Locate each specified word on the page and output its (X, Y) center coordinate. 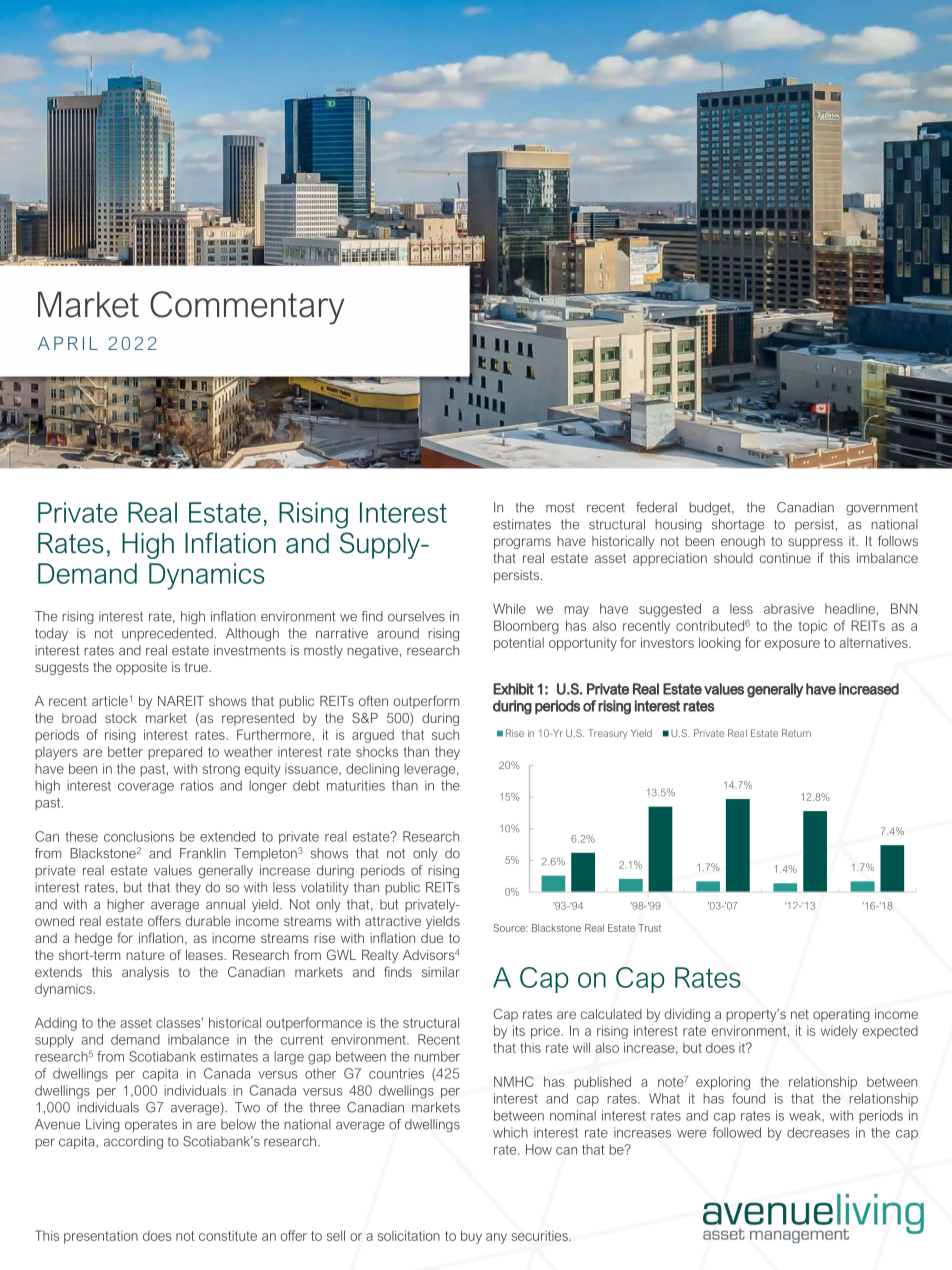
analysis (145, 973)
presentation (101, 1237)
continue (785, 558)
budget (711, 508)
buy (471, 1237)
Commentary (247, 308)
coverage (146, 788)
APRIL (68, 343)
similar (441, 972)
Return (796, 733)
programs (522, 543)
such (445, 735)
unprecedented (167, 634)
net (800, 1014)
